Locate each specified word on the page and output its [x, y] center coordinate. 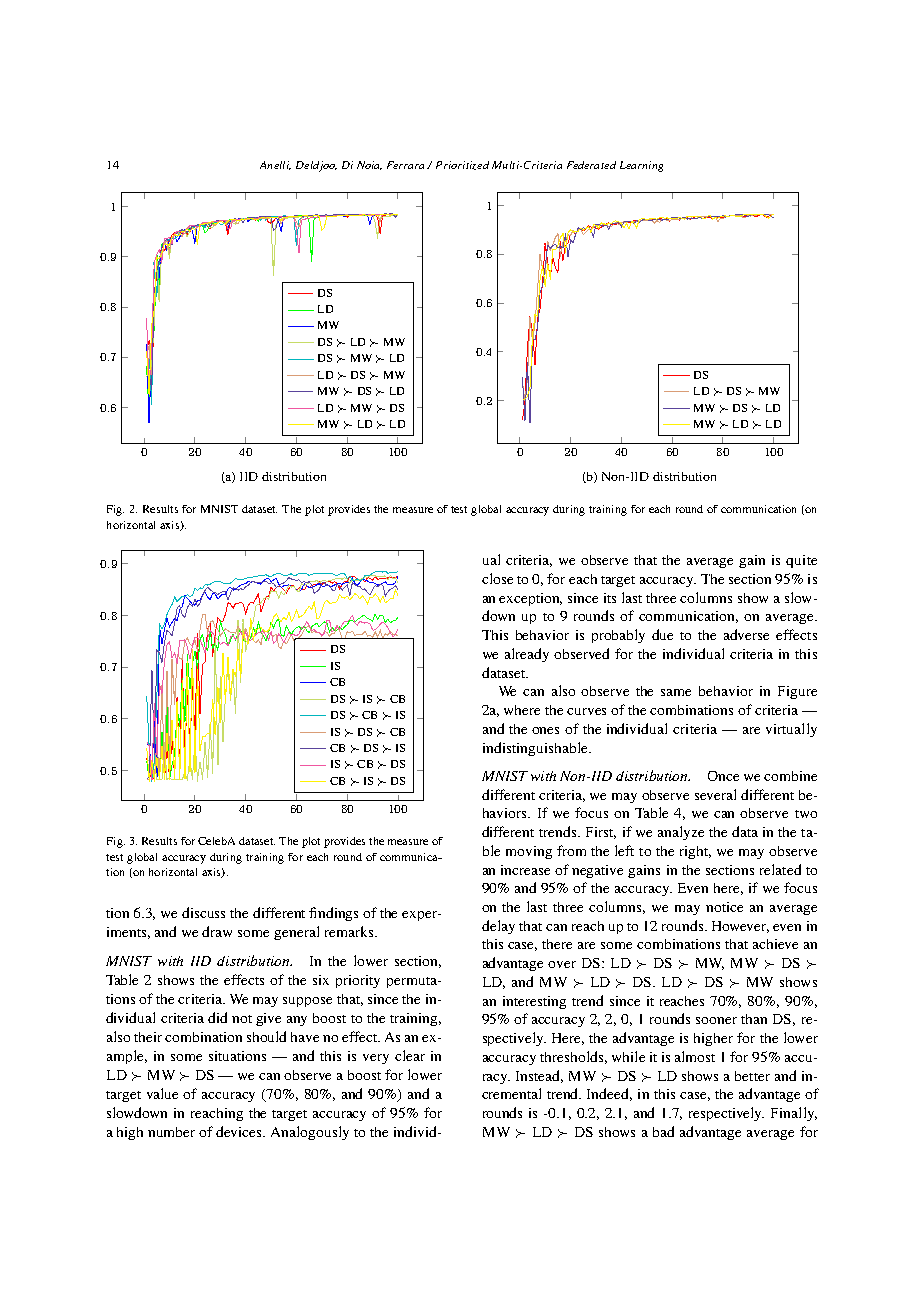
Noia [369, 165]
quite [801, 561]
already [527, 655]
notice [724, 907]
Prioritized [462, 165]
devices [240, 1131]
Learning [641, 166]
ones [545, 730]
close [497, 578]
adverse [746, 634]
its [610, 598]
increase [525, 870]
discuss [203, 912]
